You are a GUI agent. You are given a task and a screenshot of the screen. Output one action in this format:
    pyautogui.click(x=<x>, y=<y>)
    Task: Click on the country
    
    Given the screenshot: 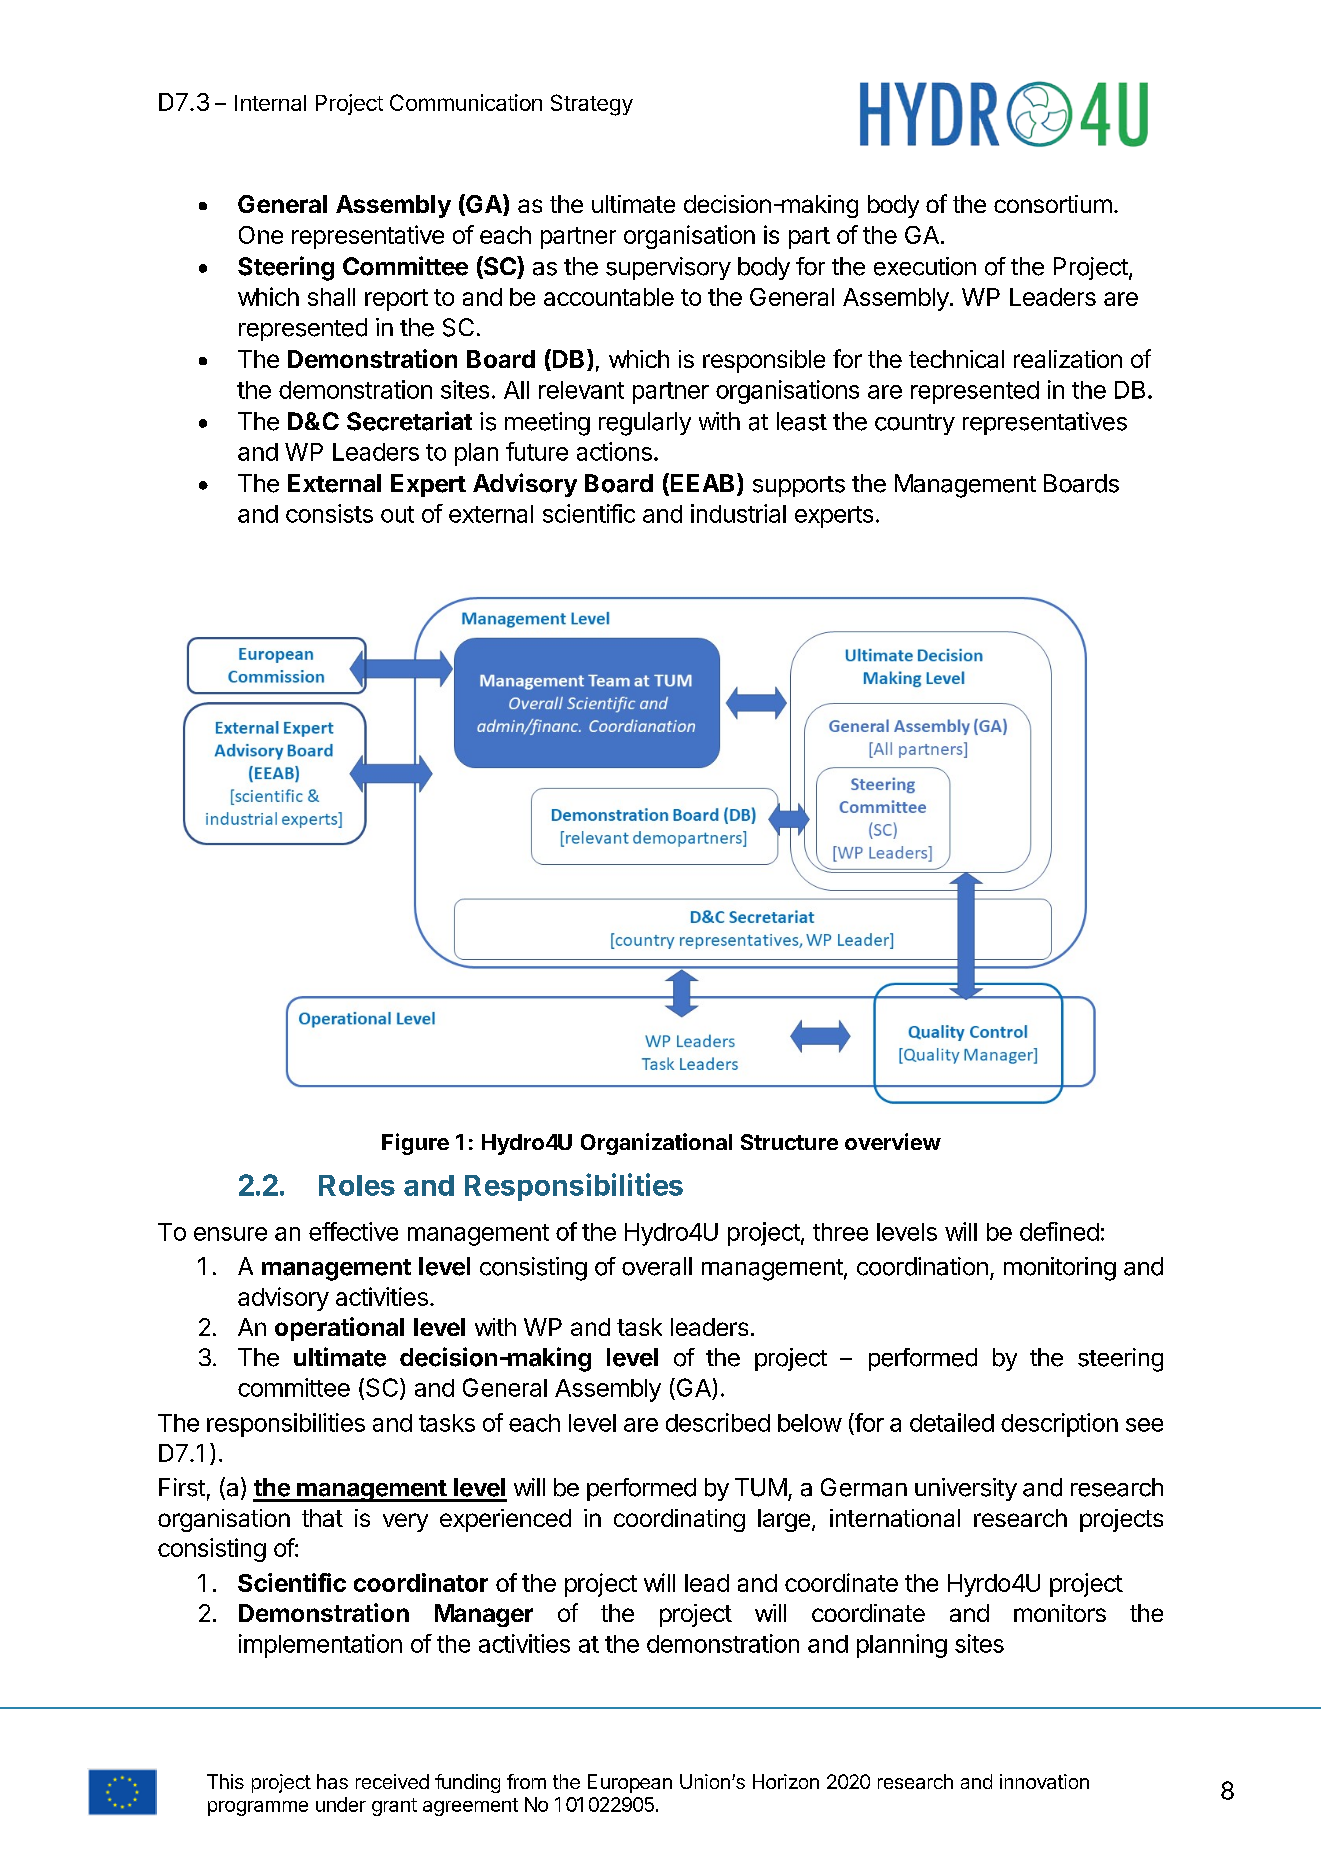 What is the action you would take?
    pyautogui.click(x=915, y=424)
